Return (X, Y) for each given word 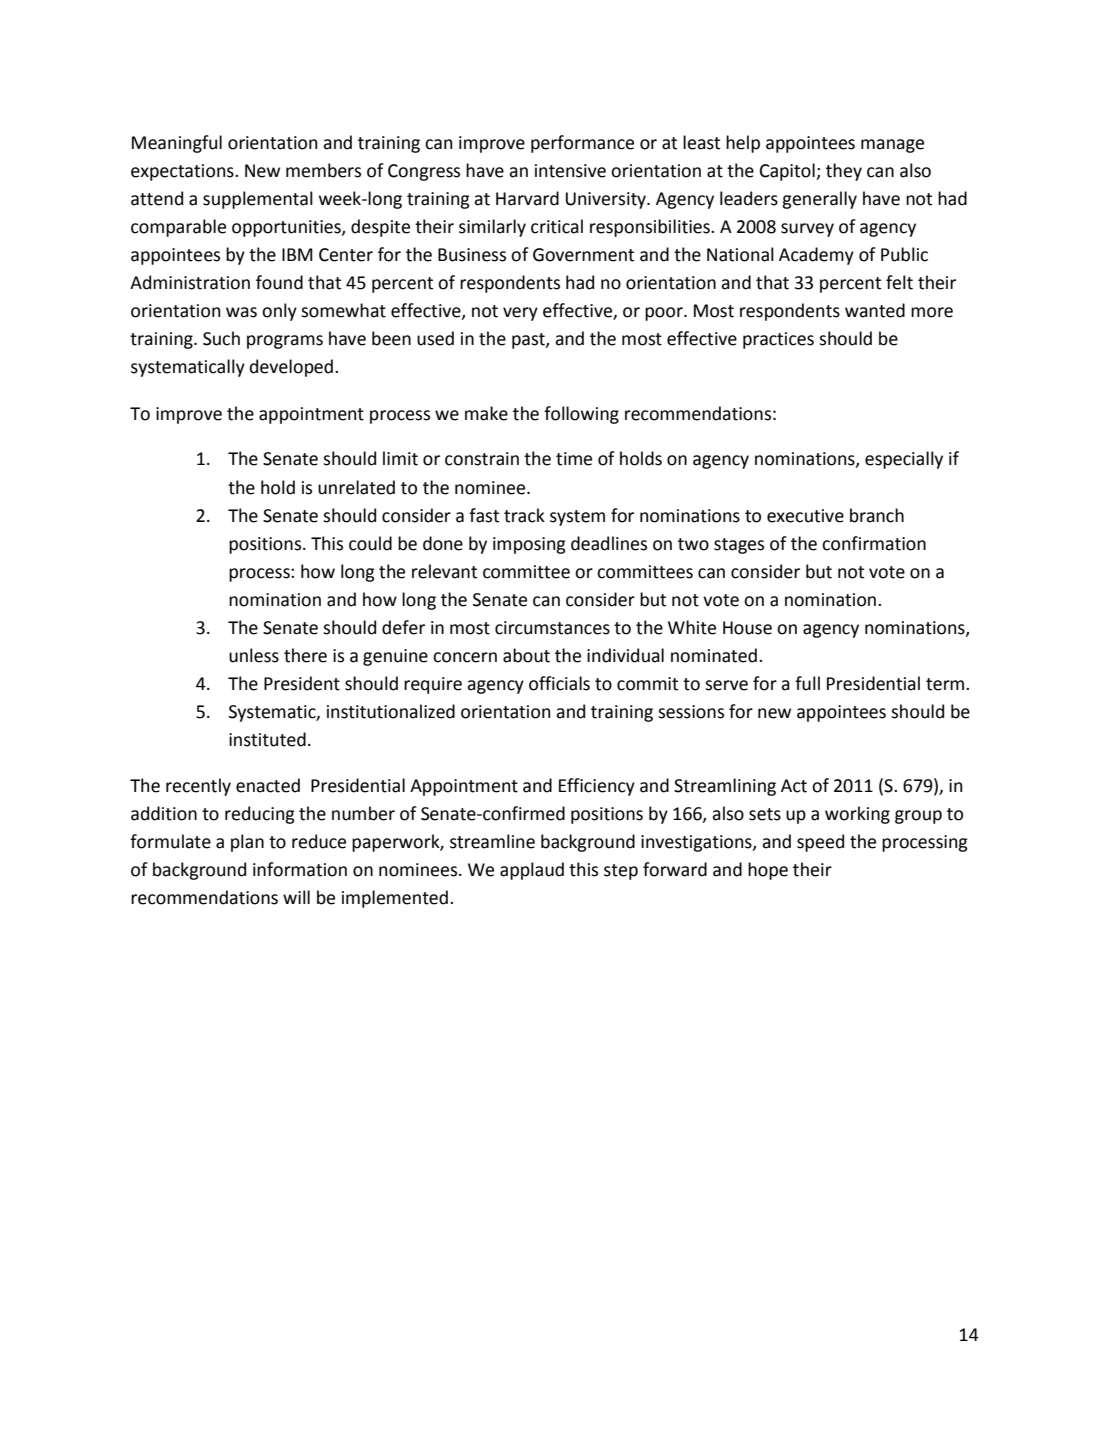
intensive (570, 171)
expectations (183, 172)
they (844, 172)
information (300, 869)
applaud (532, 871)
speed (820, 843)
